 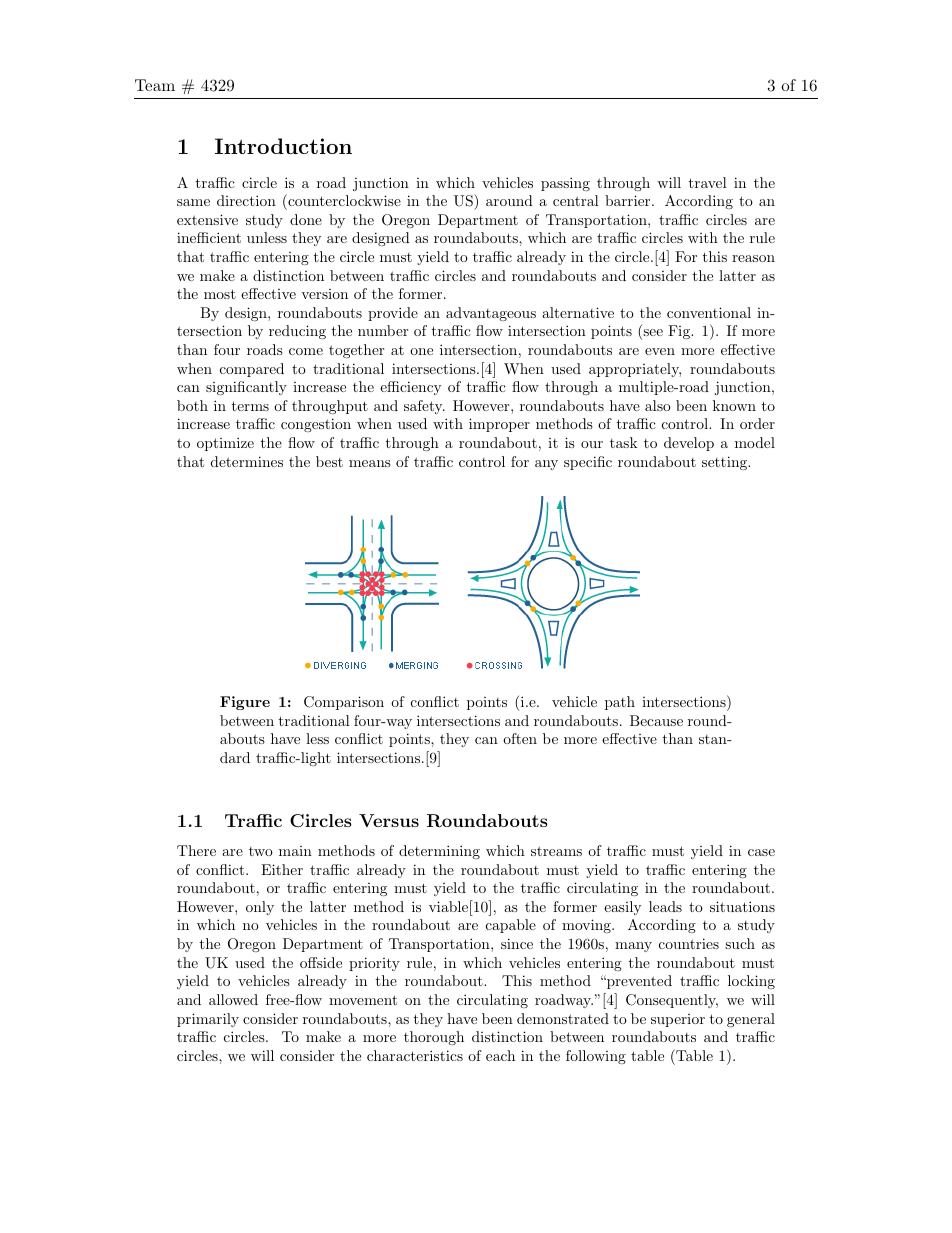 What do you see at coordinates (247, 461) in the screenshot?
I see `determines` at bounding box center [247, 461].
